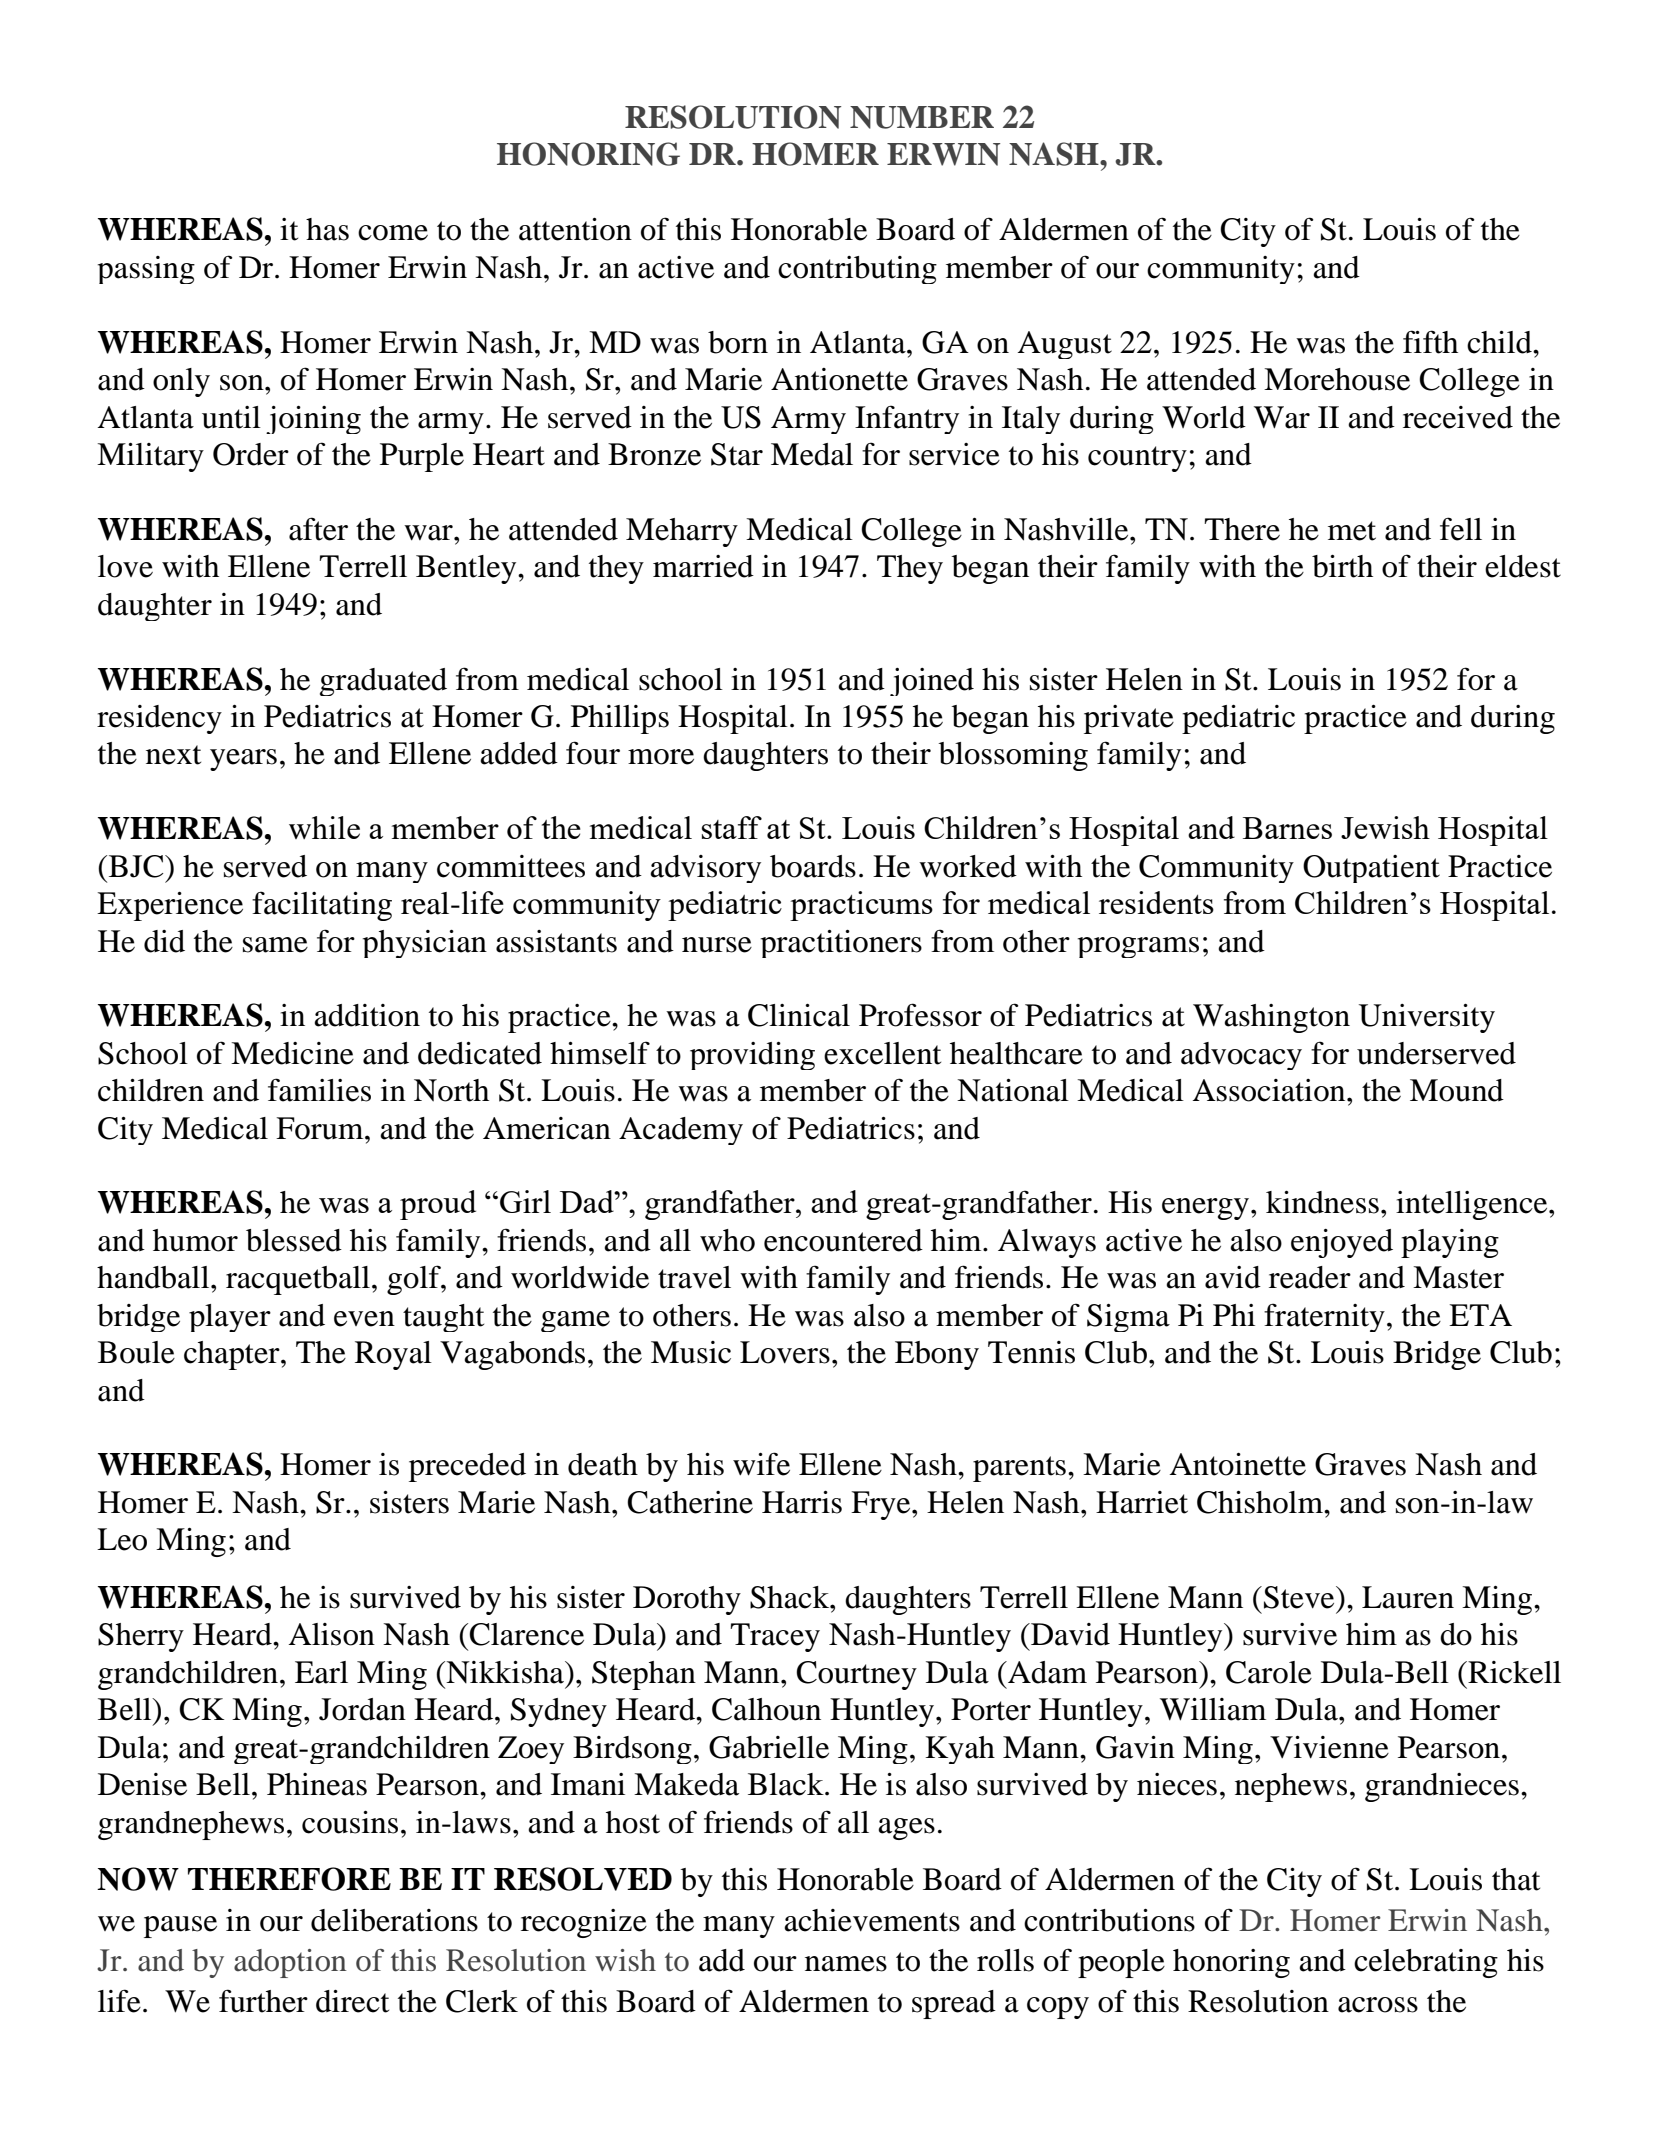 This document has height=2148, width=1660. Describe the element at coordinates (1430, 342) in the document. I see `fifth` at that location.
